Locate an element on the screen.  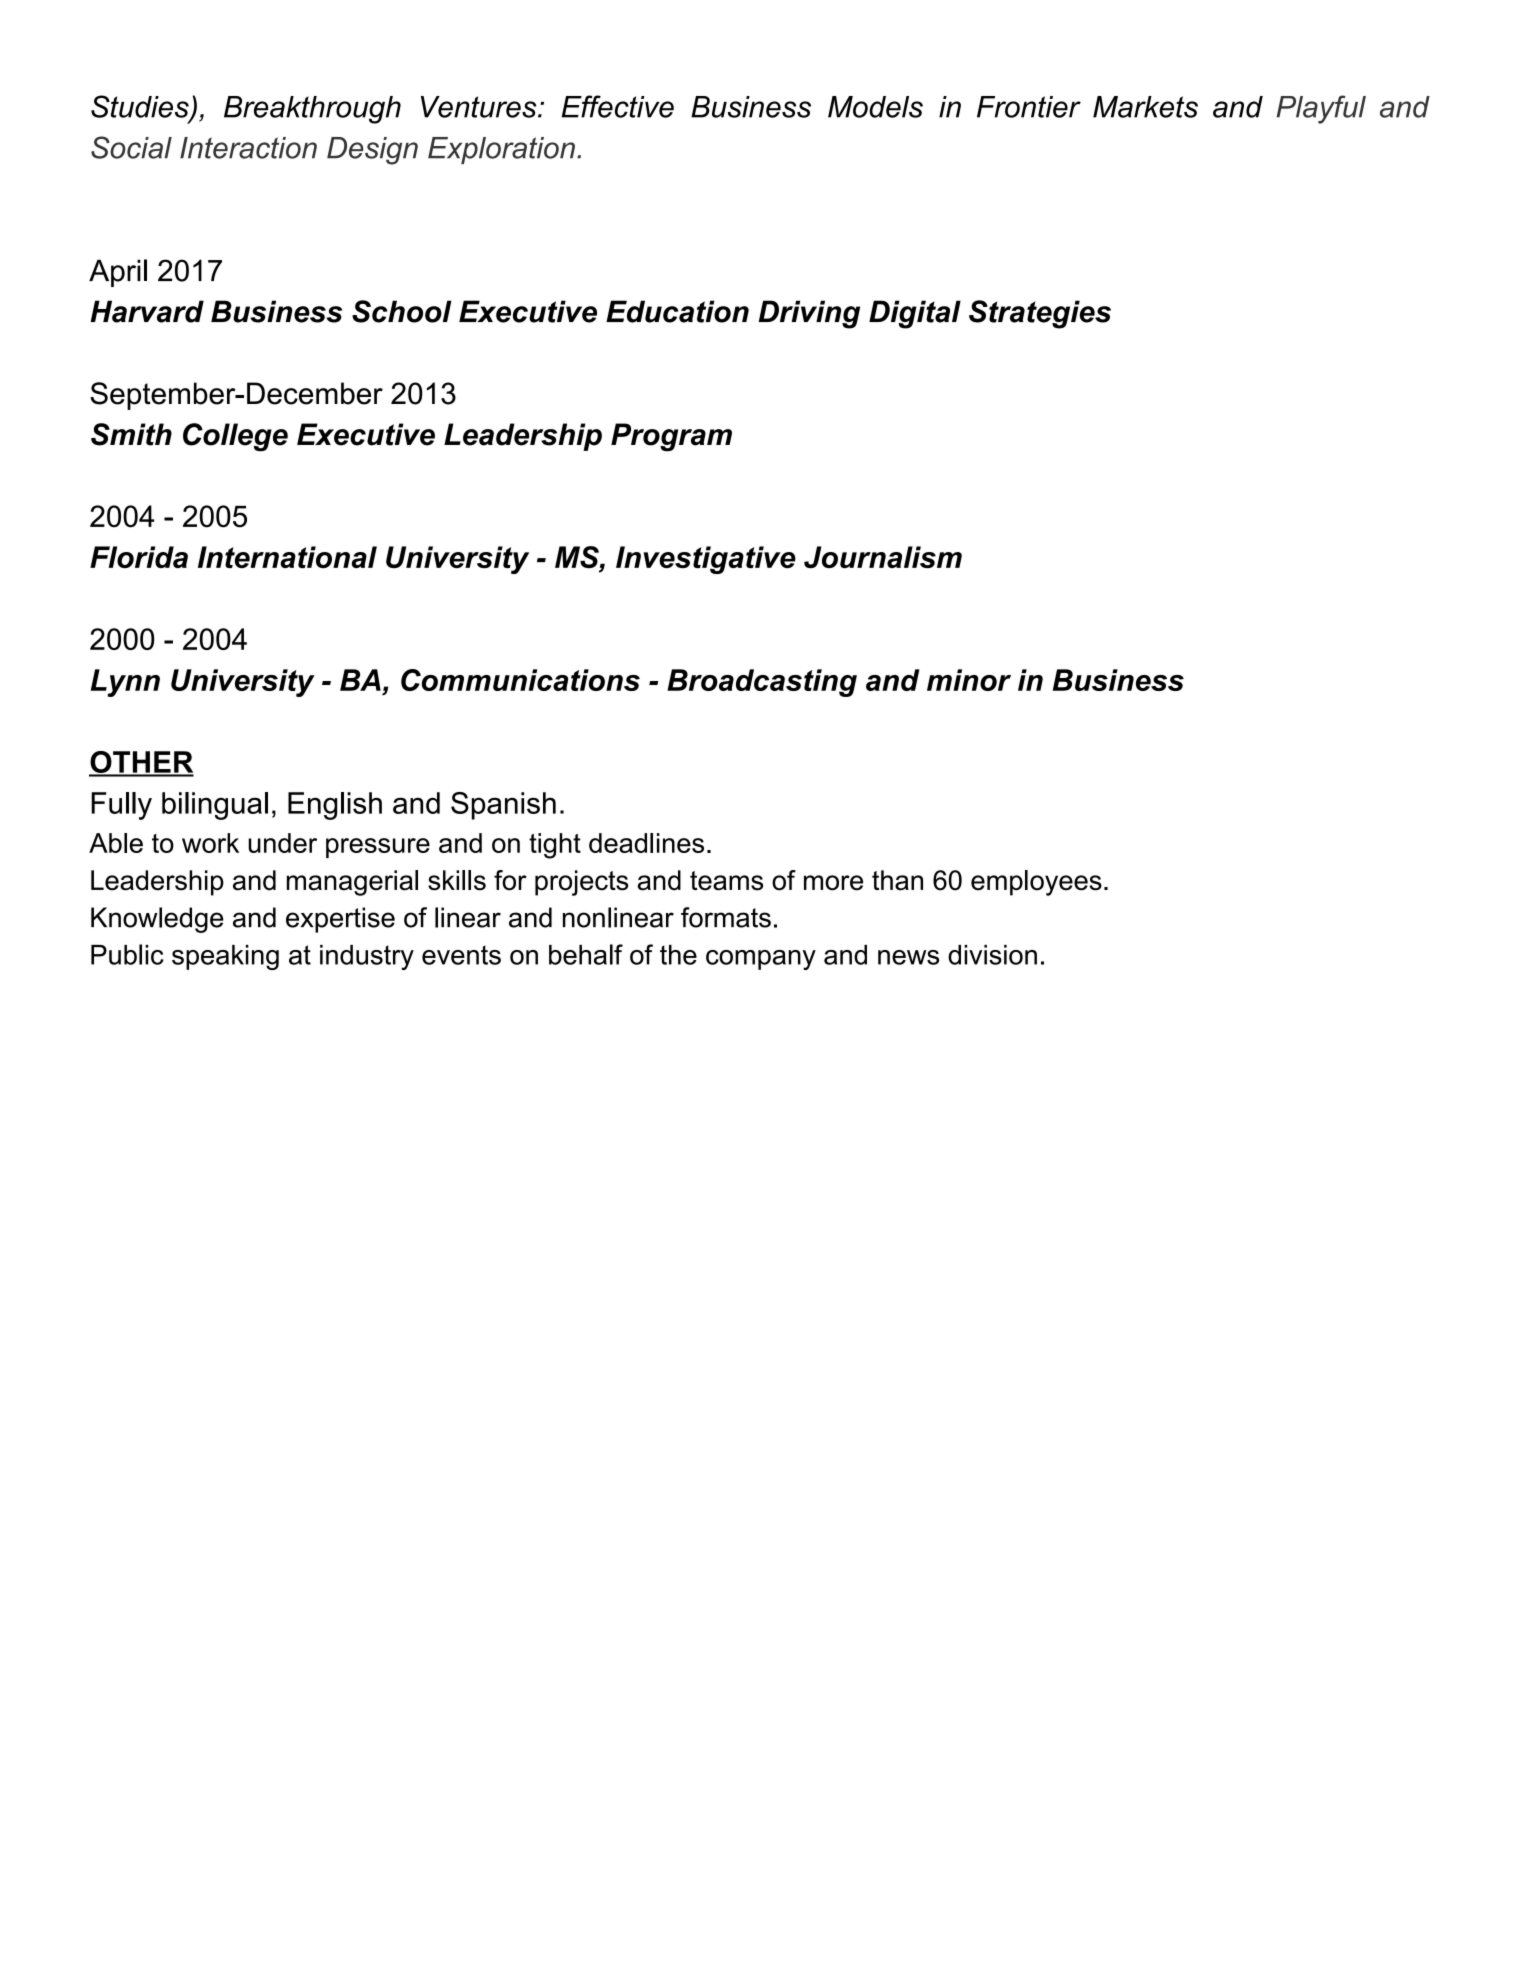
division is located at coordinates (992, 955).
